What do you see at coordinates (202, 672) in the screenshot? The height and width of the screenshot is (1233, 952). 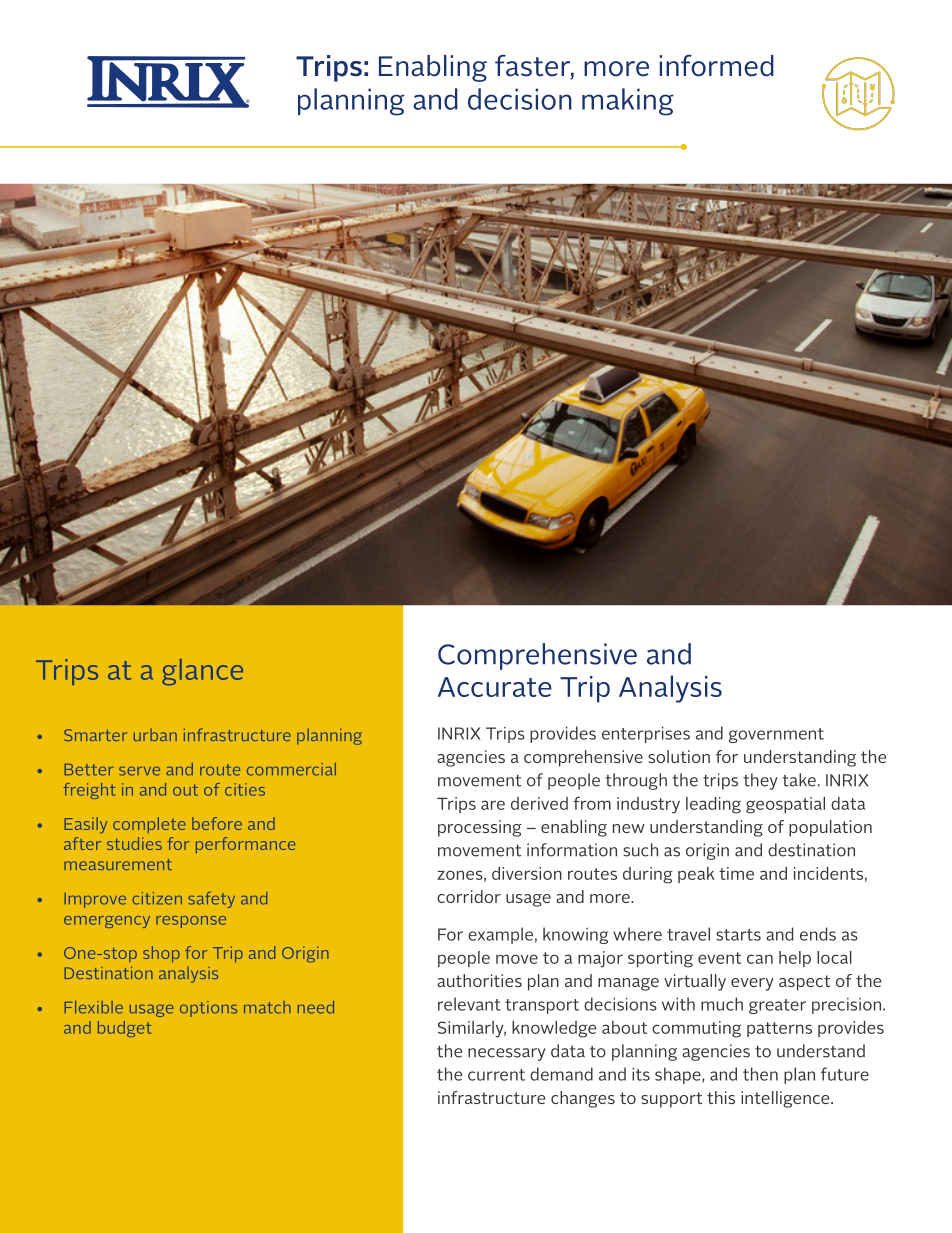 I see `glance` at bounding box center [202, 672].
